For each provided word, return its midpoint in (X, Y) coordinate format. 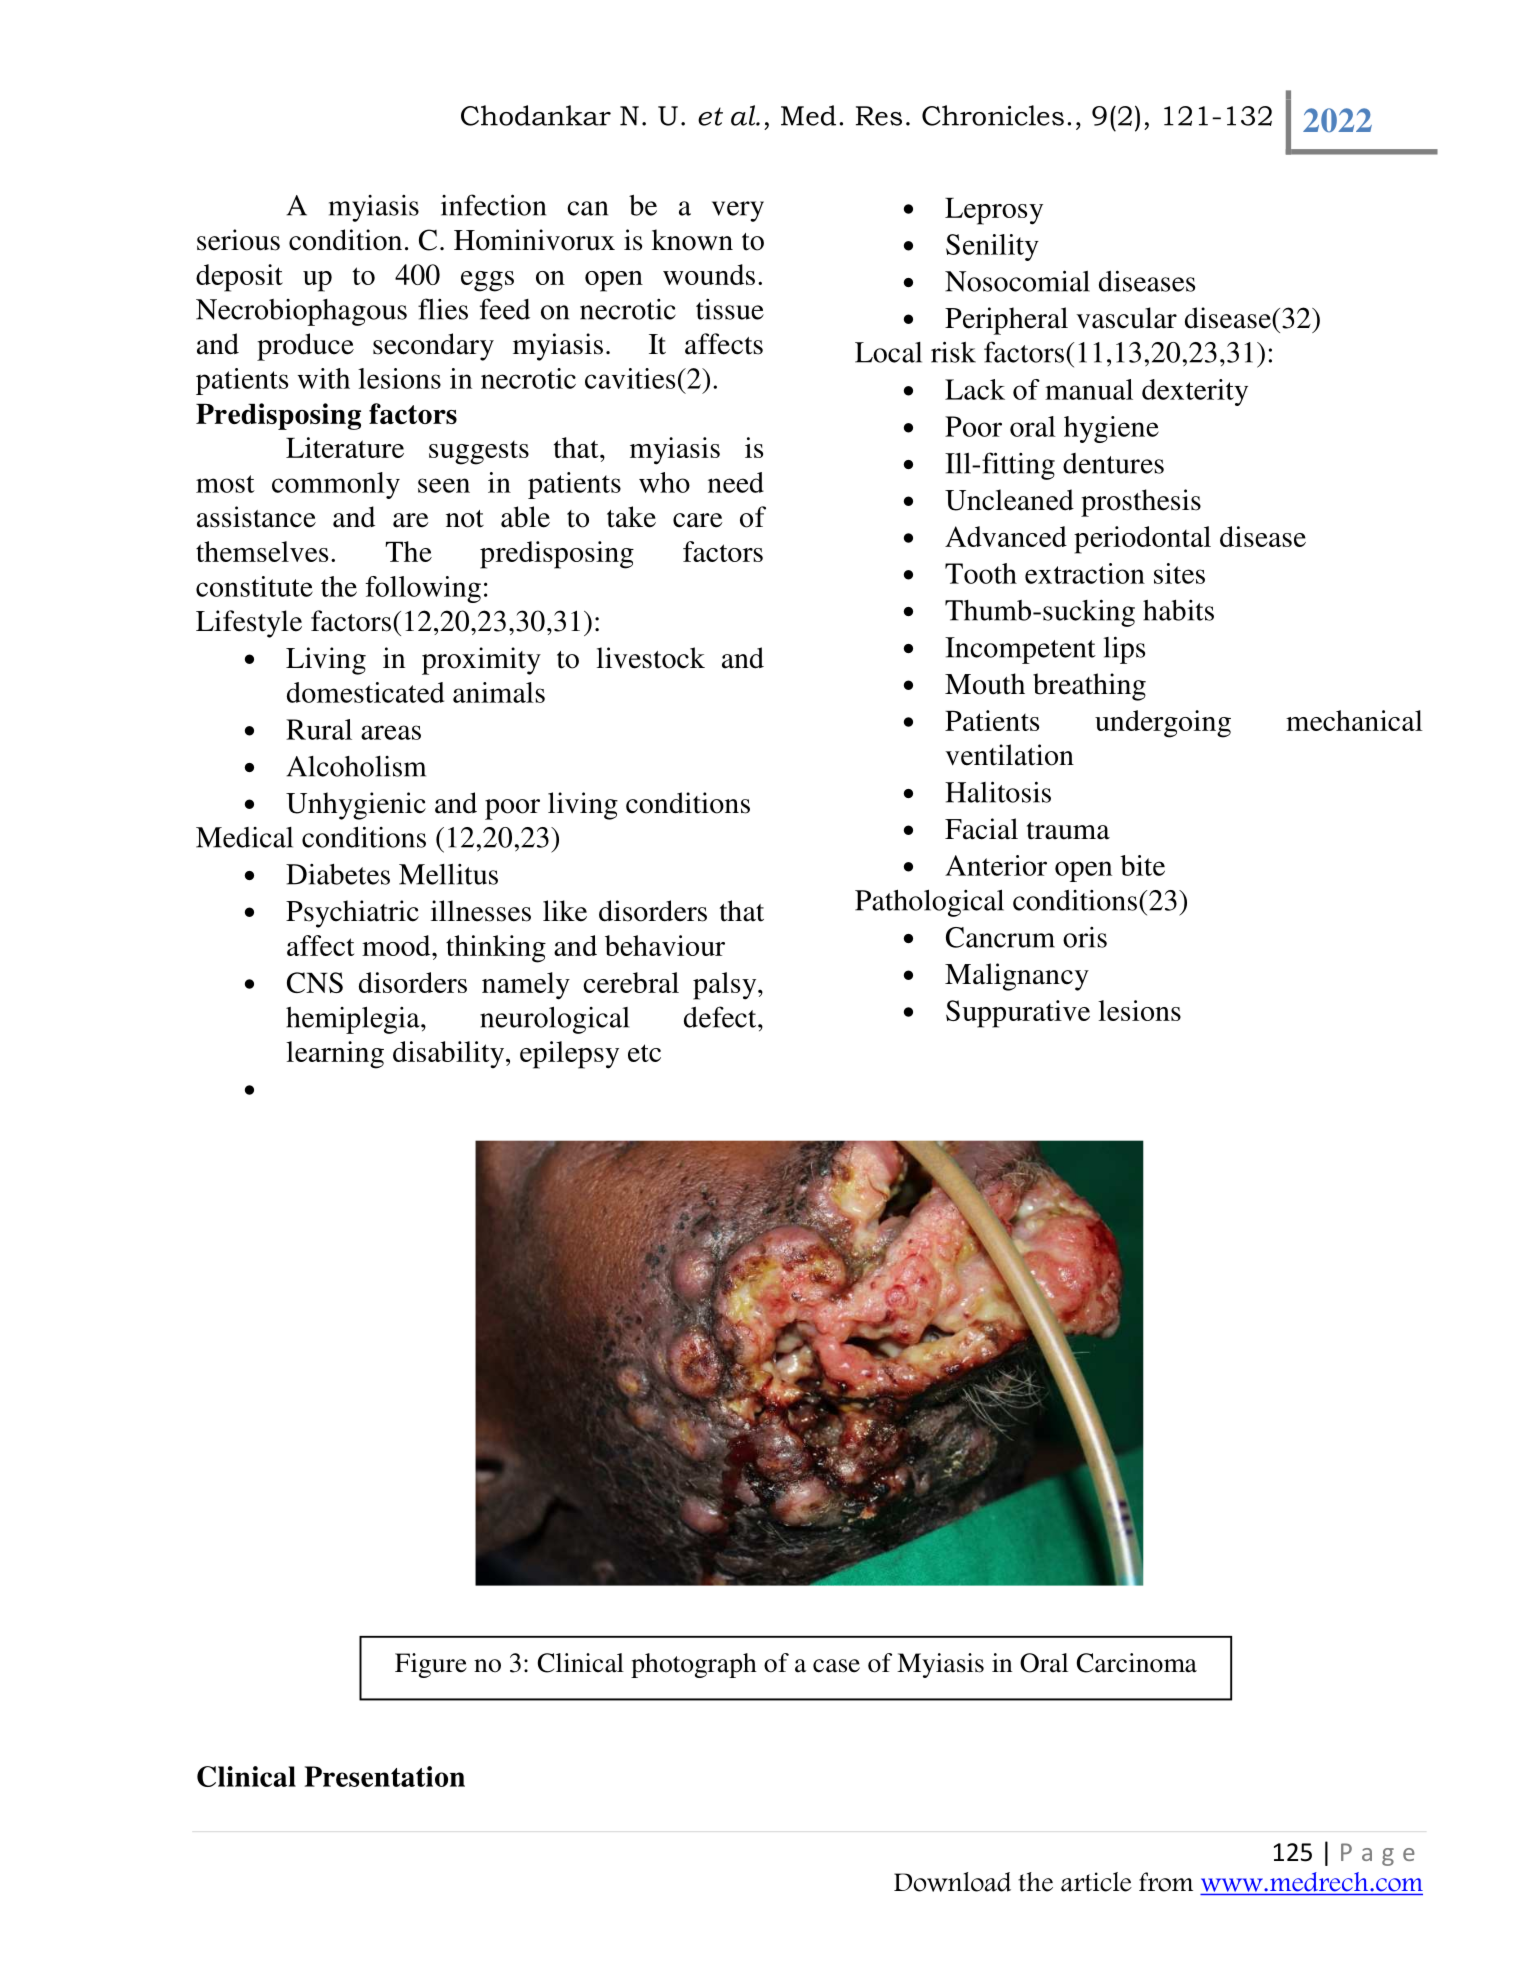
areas (391, 732)
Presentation (385, 1776)
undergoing (1163, 724)
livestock (651, 658)
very (738, 211)
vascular (1126, 318)
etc (644, 1053)
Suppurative (1018, 1014)
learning (335, 1055)
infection (493, 205)
